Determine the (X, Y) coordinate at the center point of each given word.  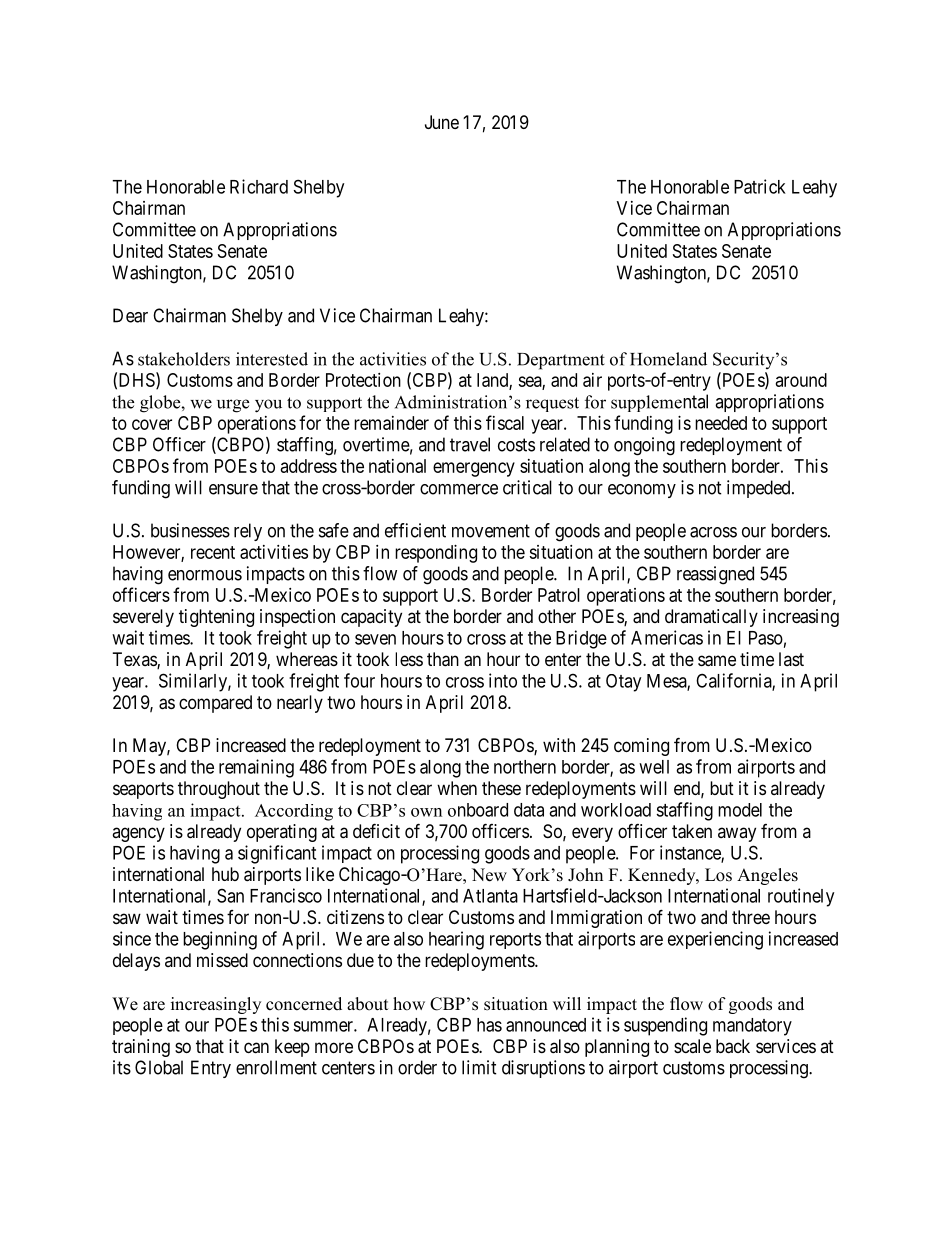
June (442, 122)
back (733, 1046)
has (489, 1025)
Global (159, 1067)
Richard (259, 186)
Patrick (760, 186)
